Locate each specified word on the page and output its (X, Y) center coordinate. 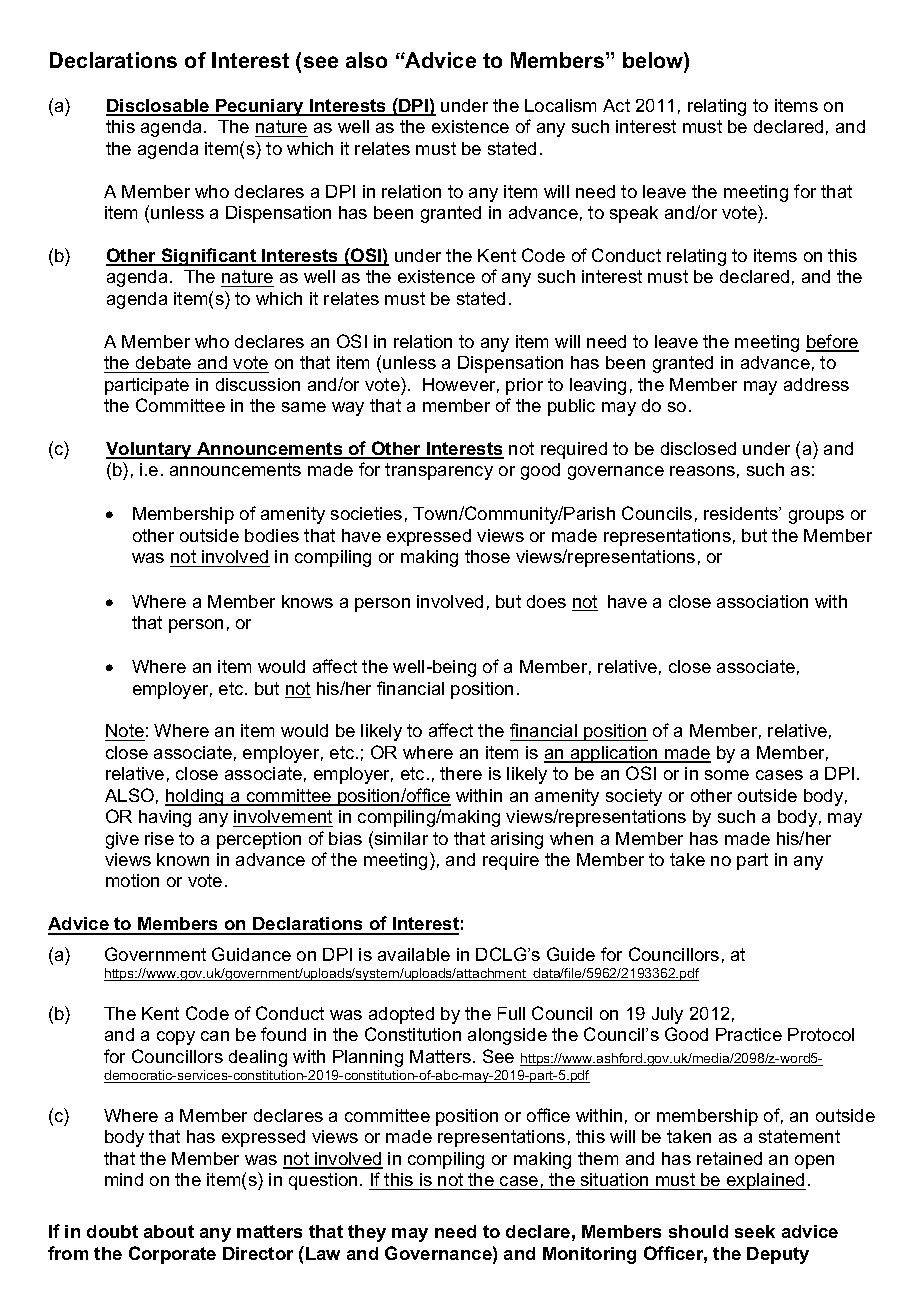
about (169, 1231)
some (727, 775)
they (367, 1233)
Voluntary (150, 450)
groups (816, 517)
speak (634, 214)
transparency (439, 471)
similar (401, 838)
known (183, 859)
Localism (560, 105)
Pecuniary (260, 107)
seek (755, 1231)
